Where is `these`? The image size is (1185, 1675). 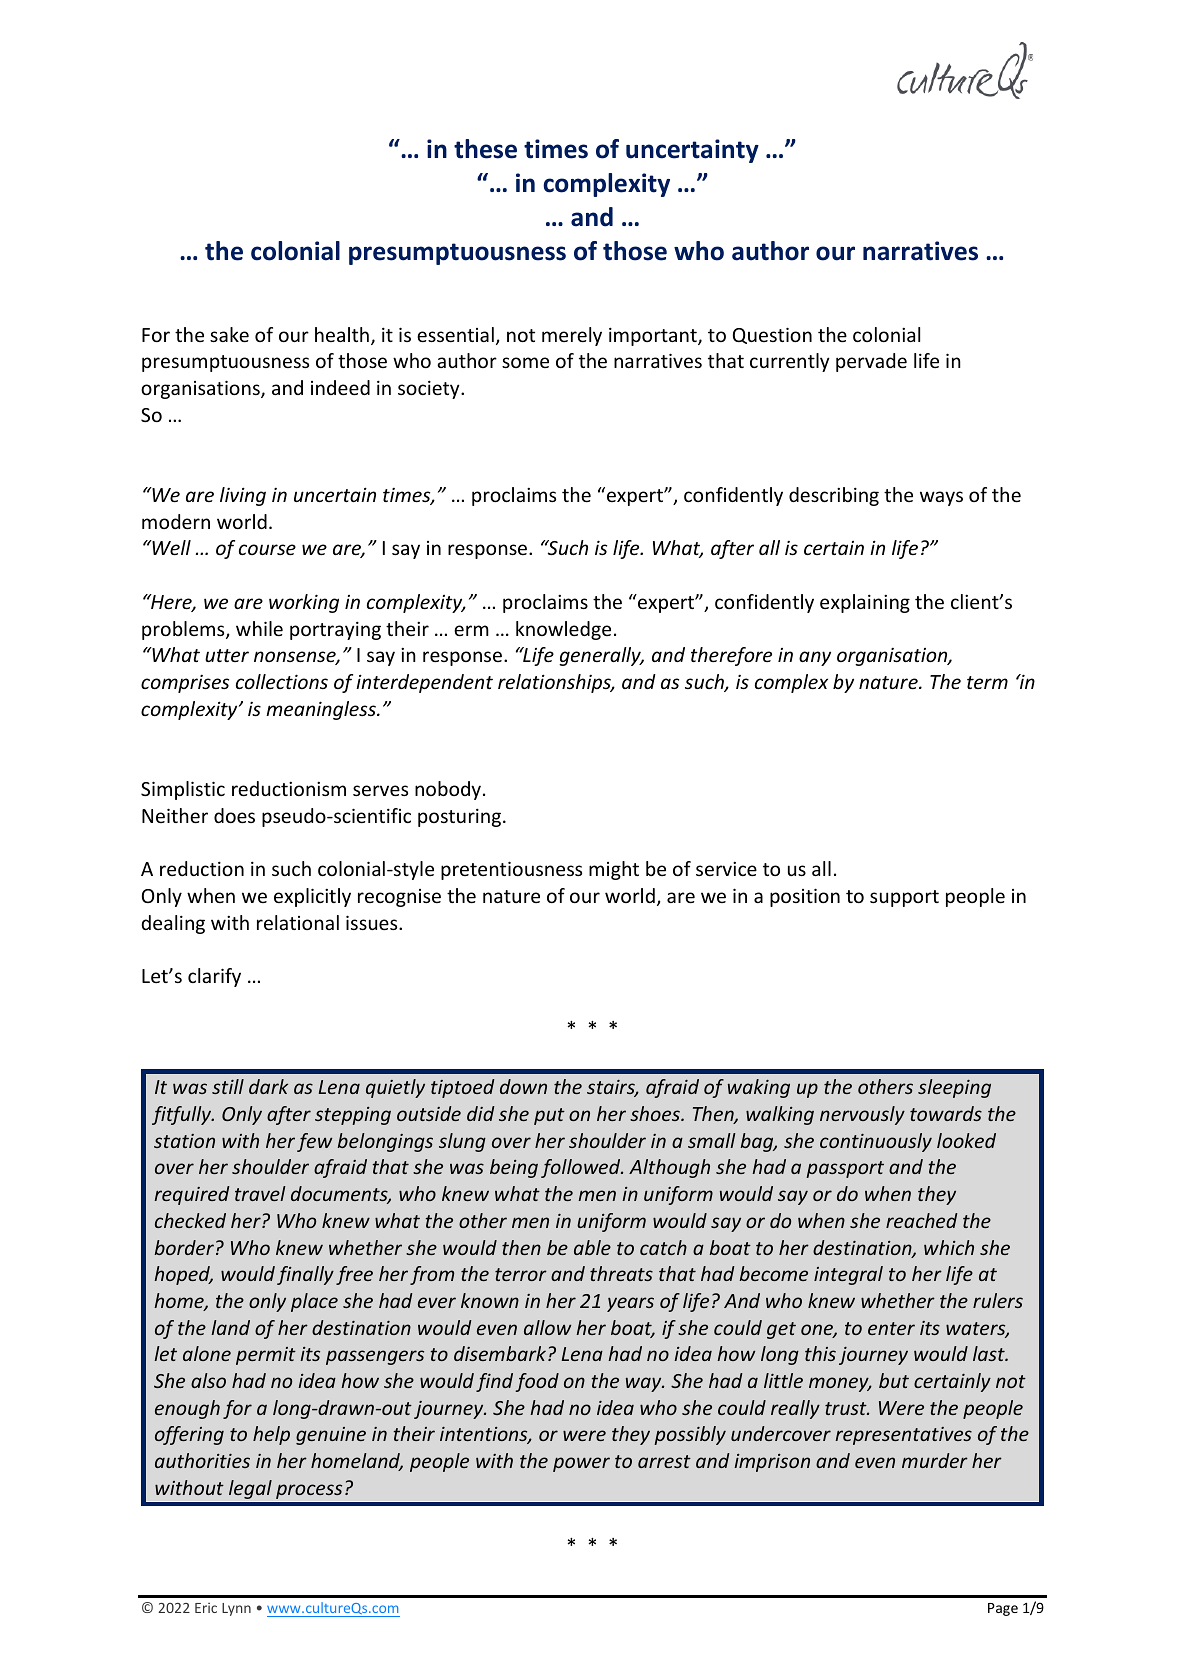 these is located at coordinates (485, 149).
